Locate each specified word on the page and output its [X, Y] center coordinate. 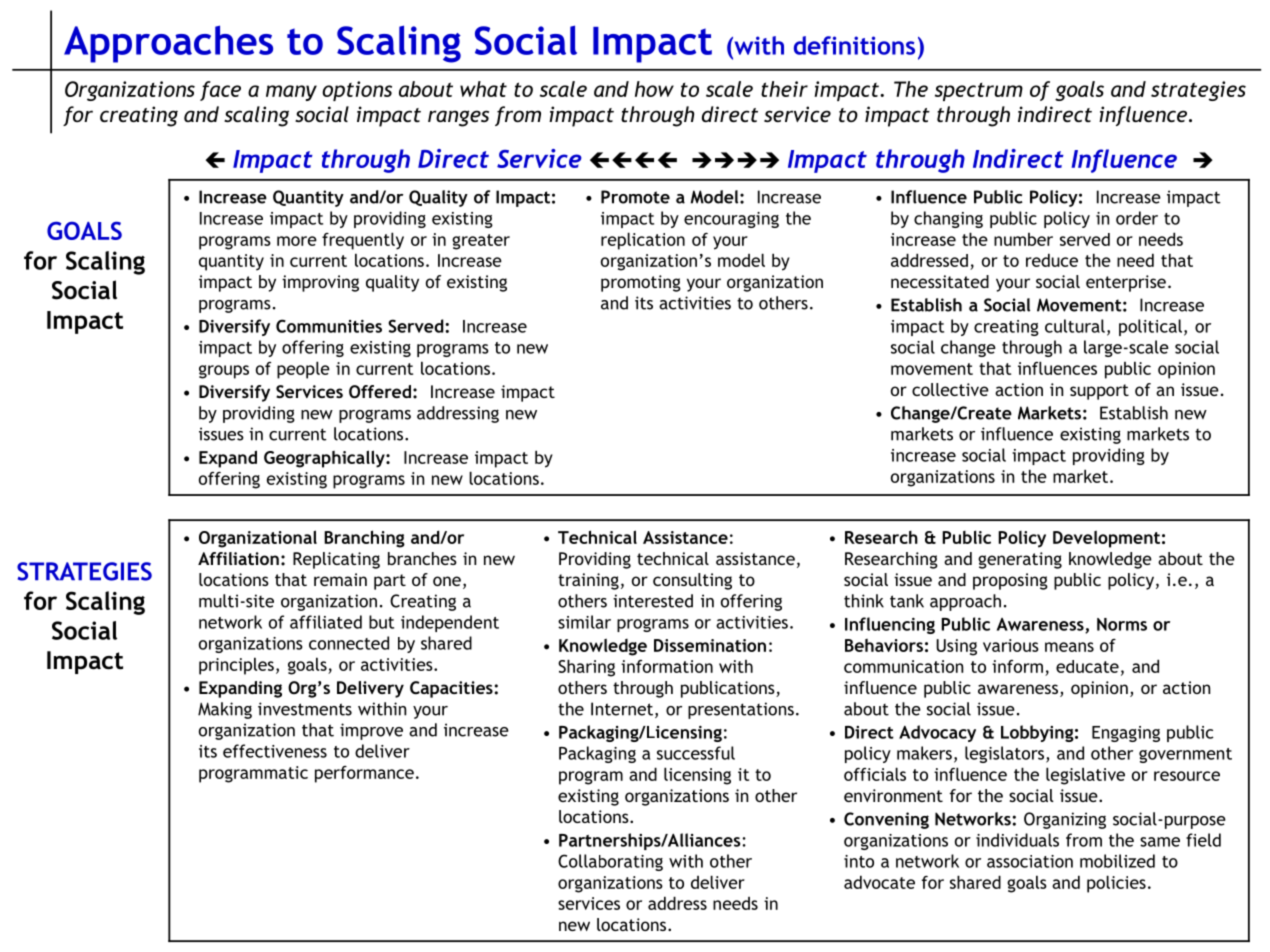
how [654, 89]
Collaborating [610, 862]
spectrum [979, 92]
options [357, 91]
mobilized [1117, 861]
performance [364, 774]
